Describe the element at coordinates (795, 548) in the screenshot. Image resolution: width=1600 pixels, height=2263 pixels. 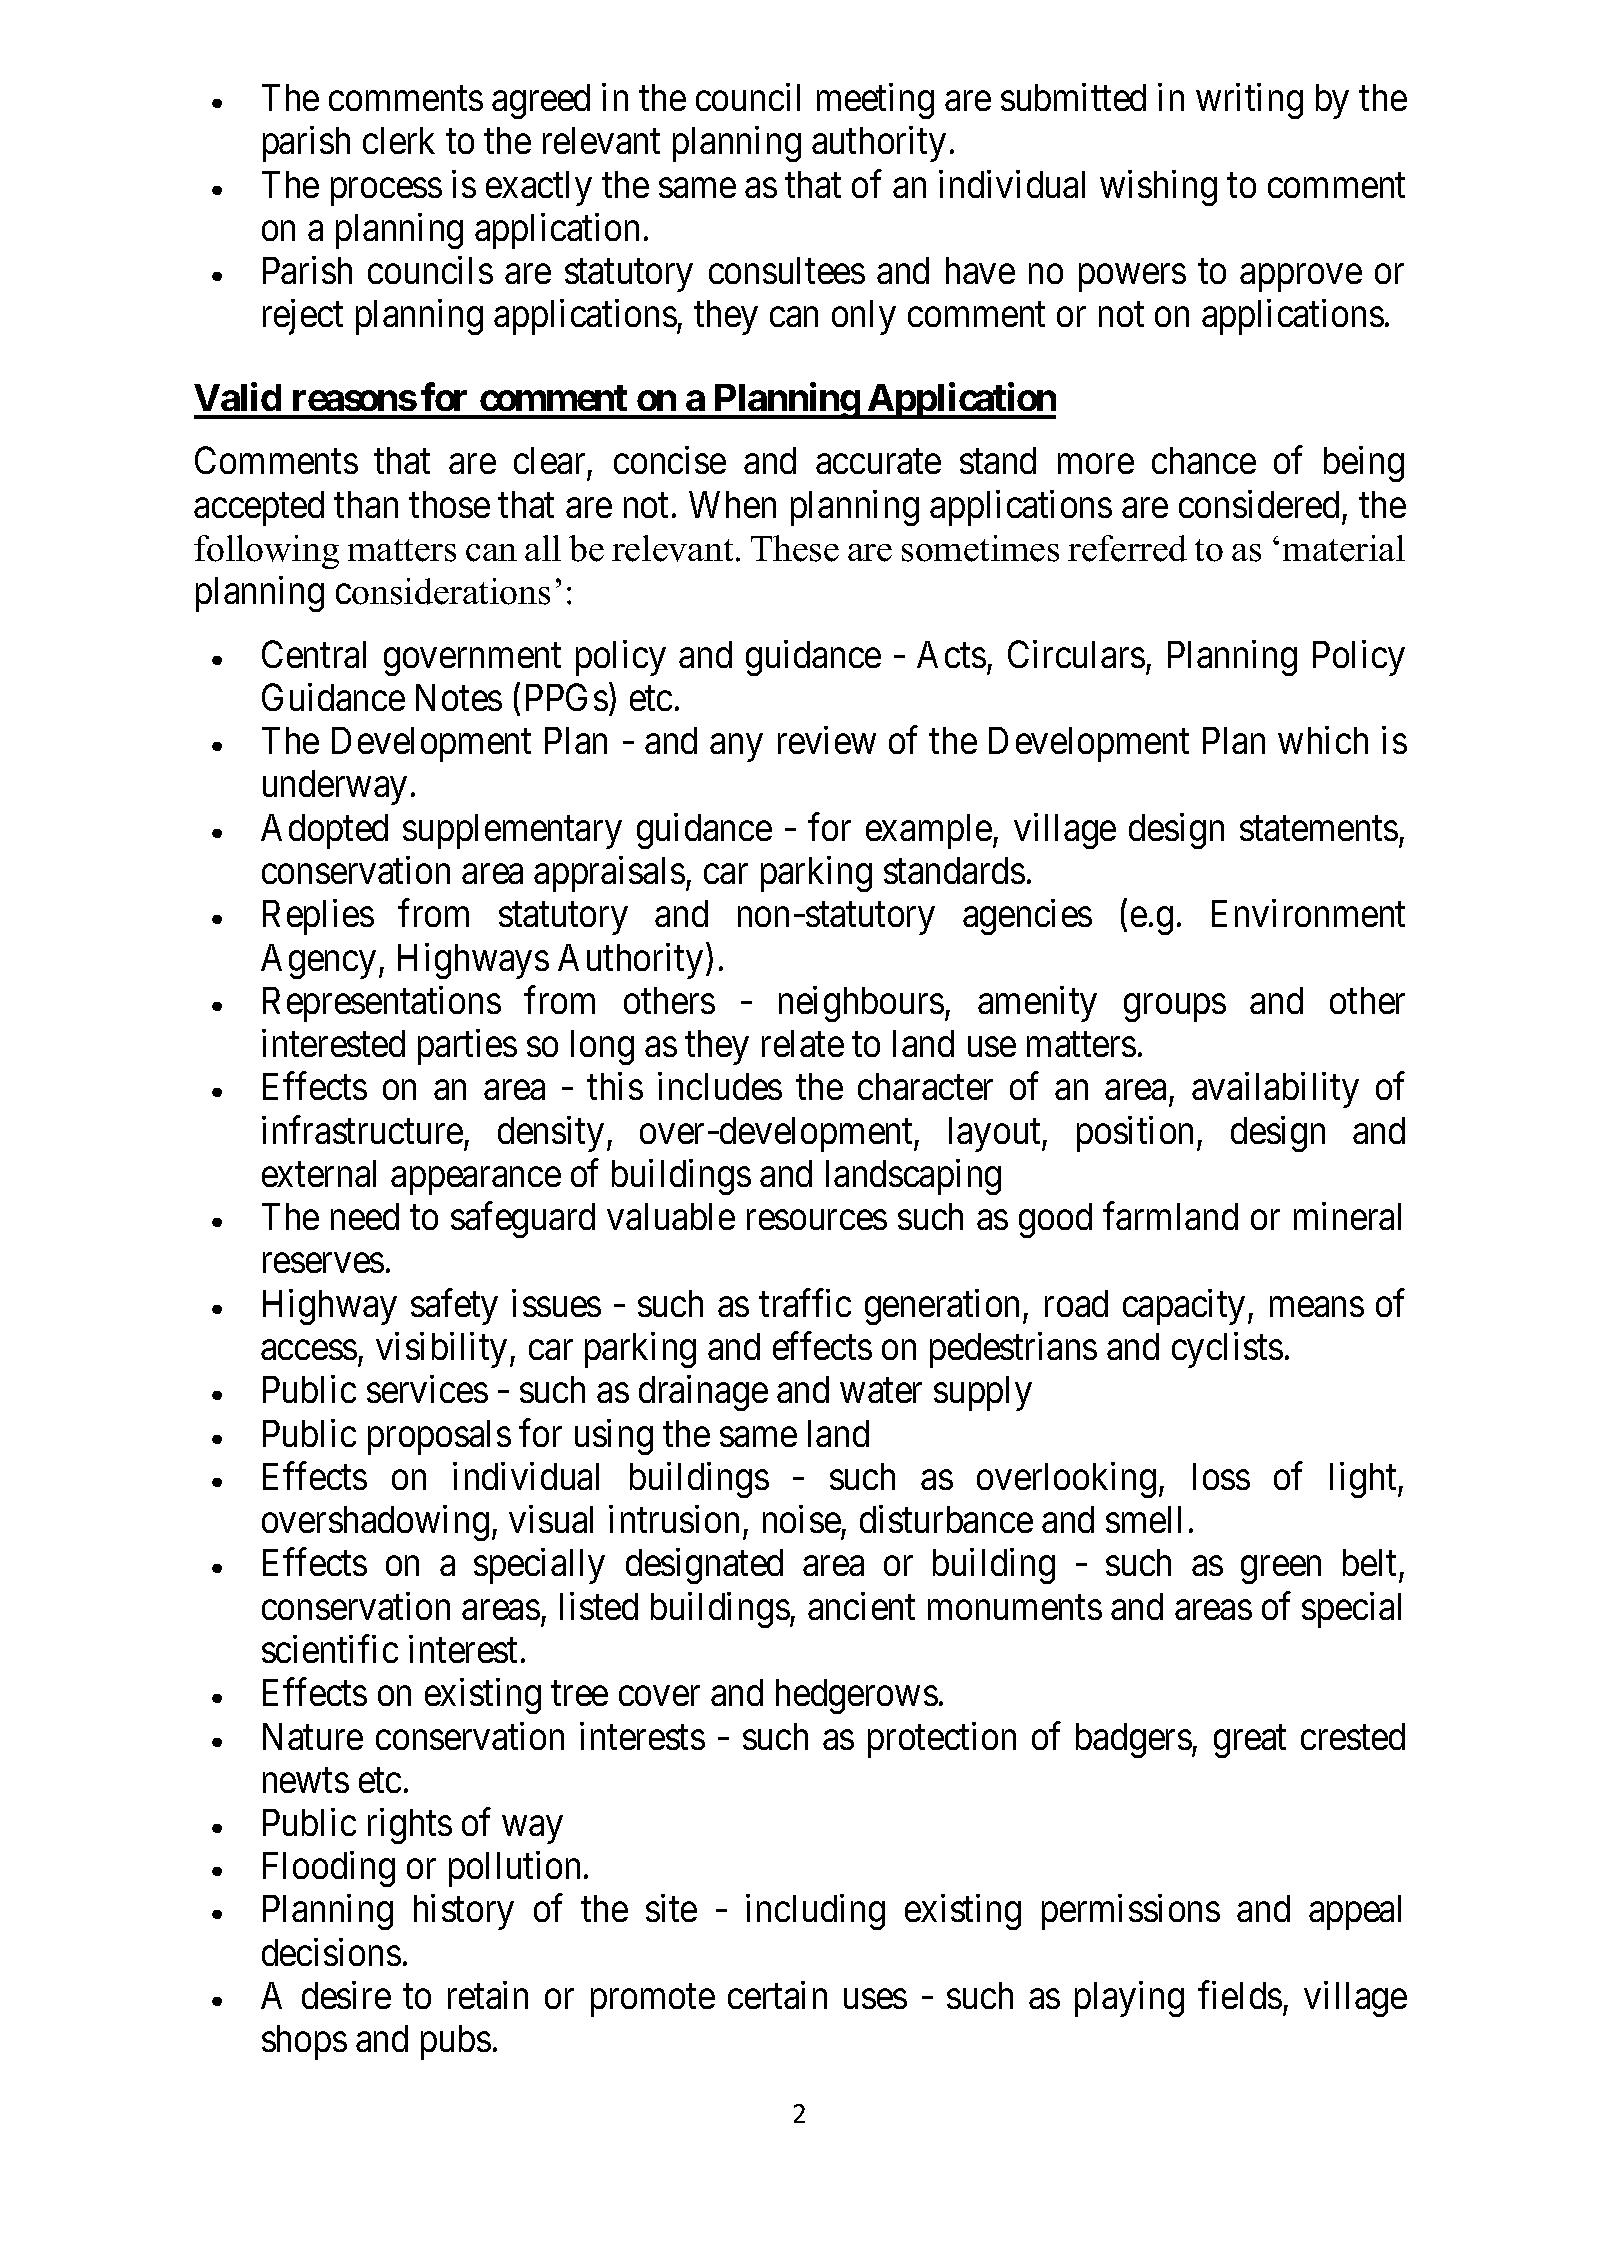
I see `These` at that location.
